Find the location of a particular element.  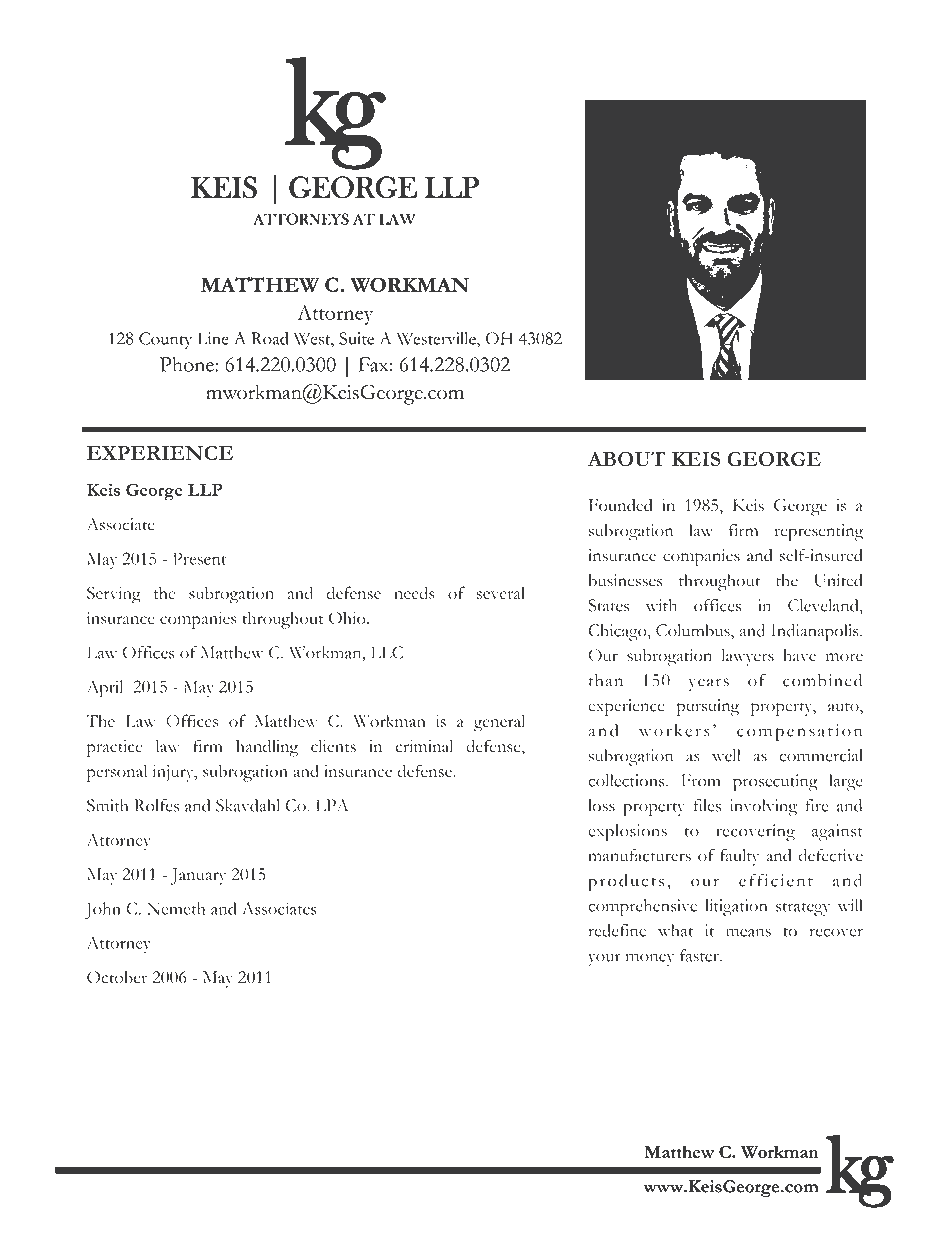

April is located at coordinates (104, 689).
